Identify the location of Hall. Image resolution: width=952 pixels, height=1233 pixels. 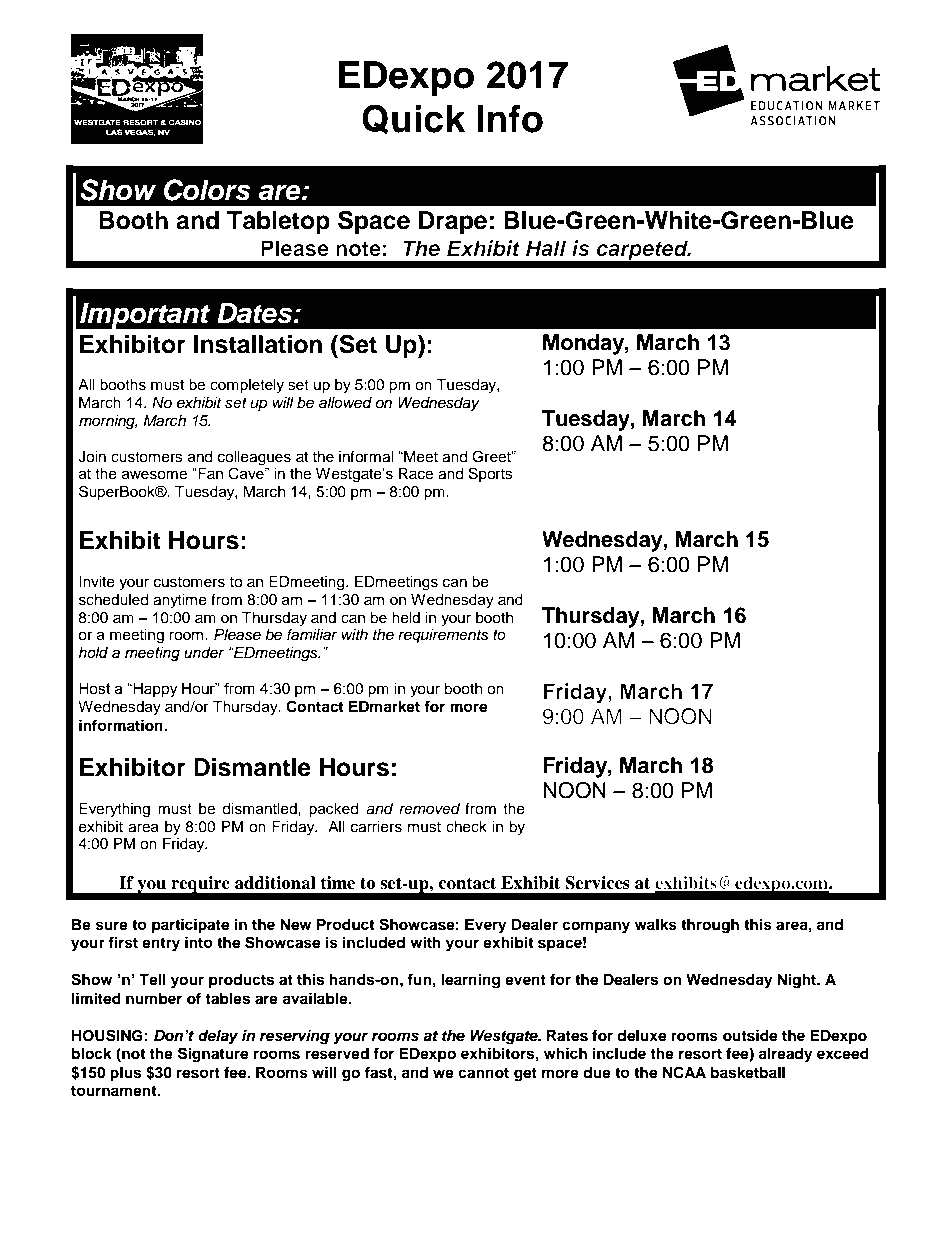
(546, 248).
